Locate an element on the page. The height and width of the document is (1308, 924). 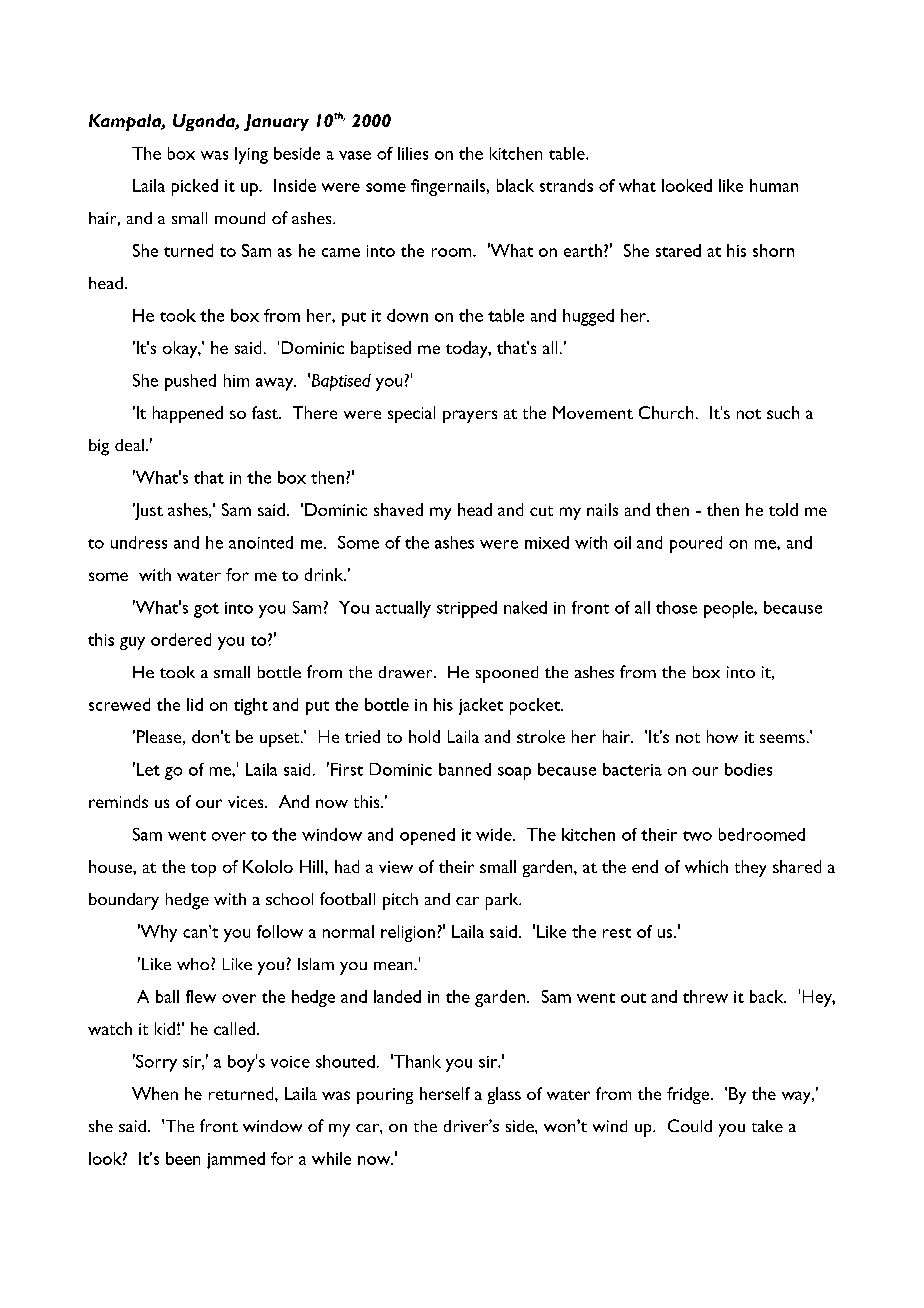
told is located at coordinates (783, 509).
